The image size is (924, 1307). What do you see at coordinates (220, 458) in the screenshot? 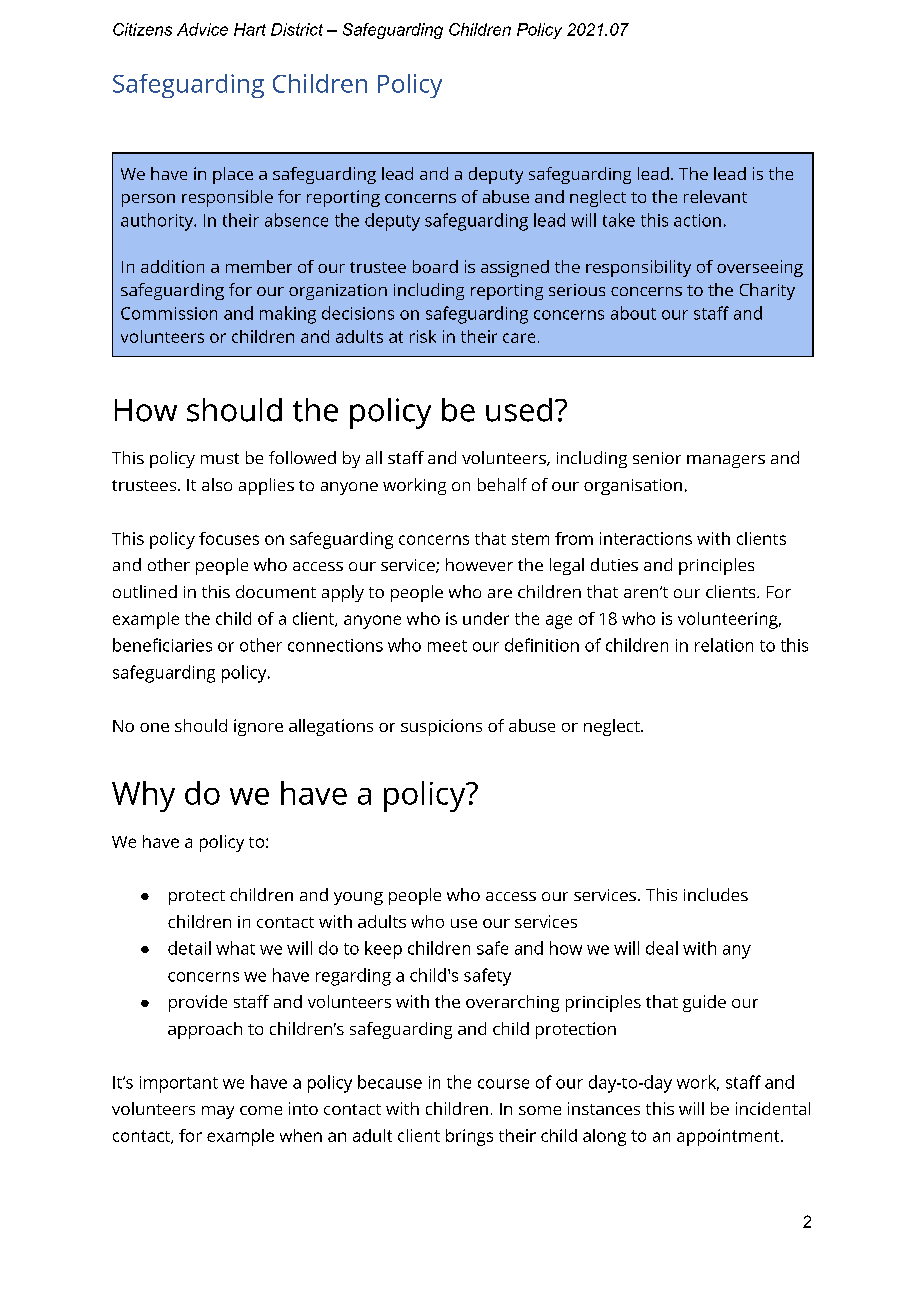
I see `must` at bounding box center [220, 458].
